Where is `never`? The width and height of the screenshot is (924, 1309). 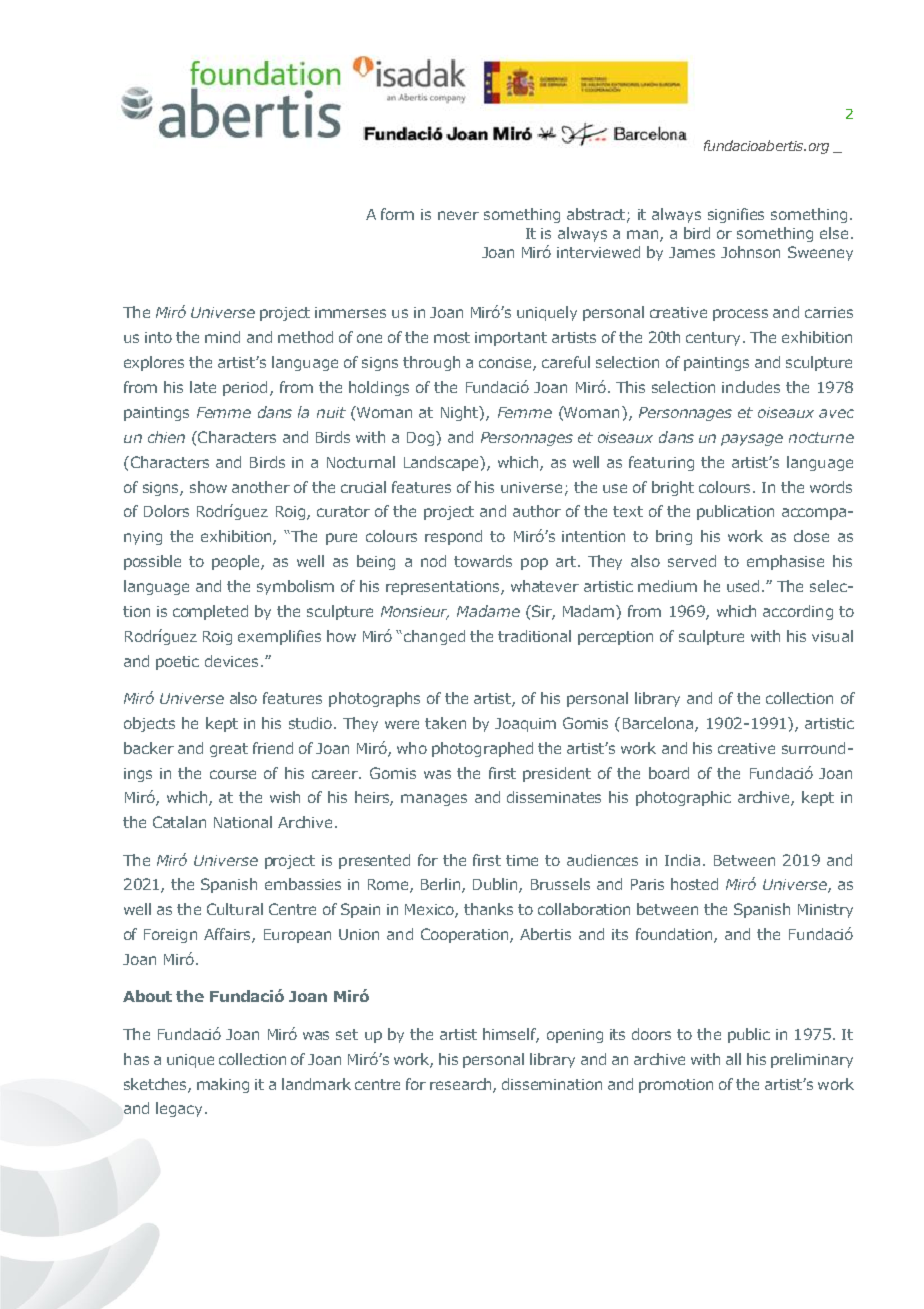
never is located at coordinates (458, 215).
